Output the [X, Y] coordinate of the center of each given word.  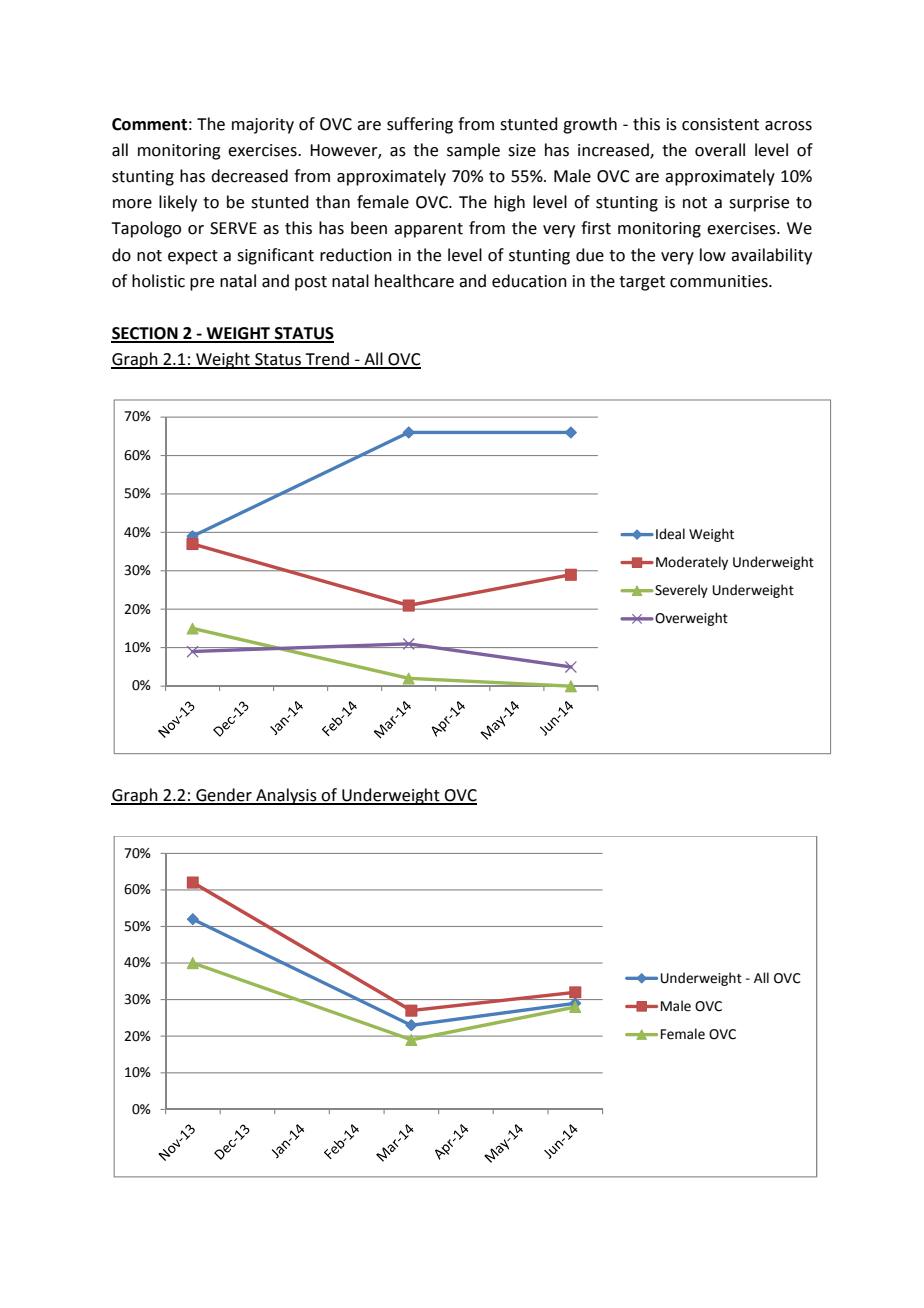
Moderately [692, 563]
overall [720, 150]
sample [473, 151]
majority [263, 126]
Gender [224, 796]
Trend [327, 360]
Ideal [670, 534]
